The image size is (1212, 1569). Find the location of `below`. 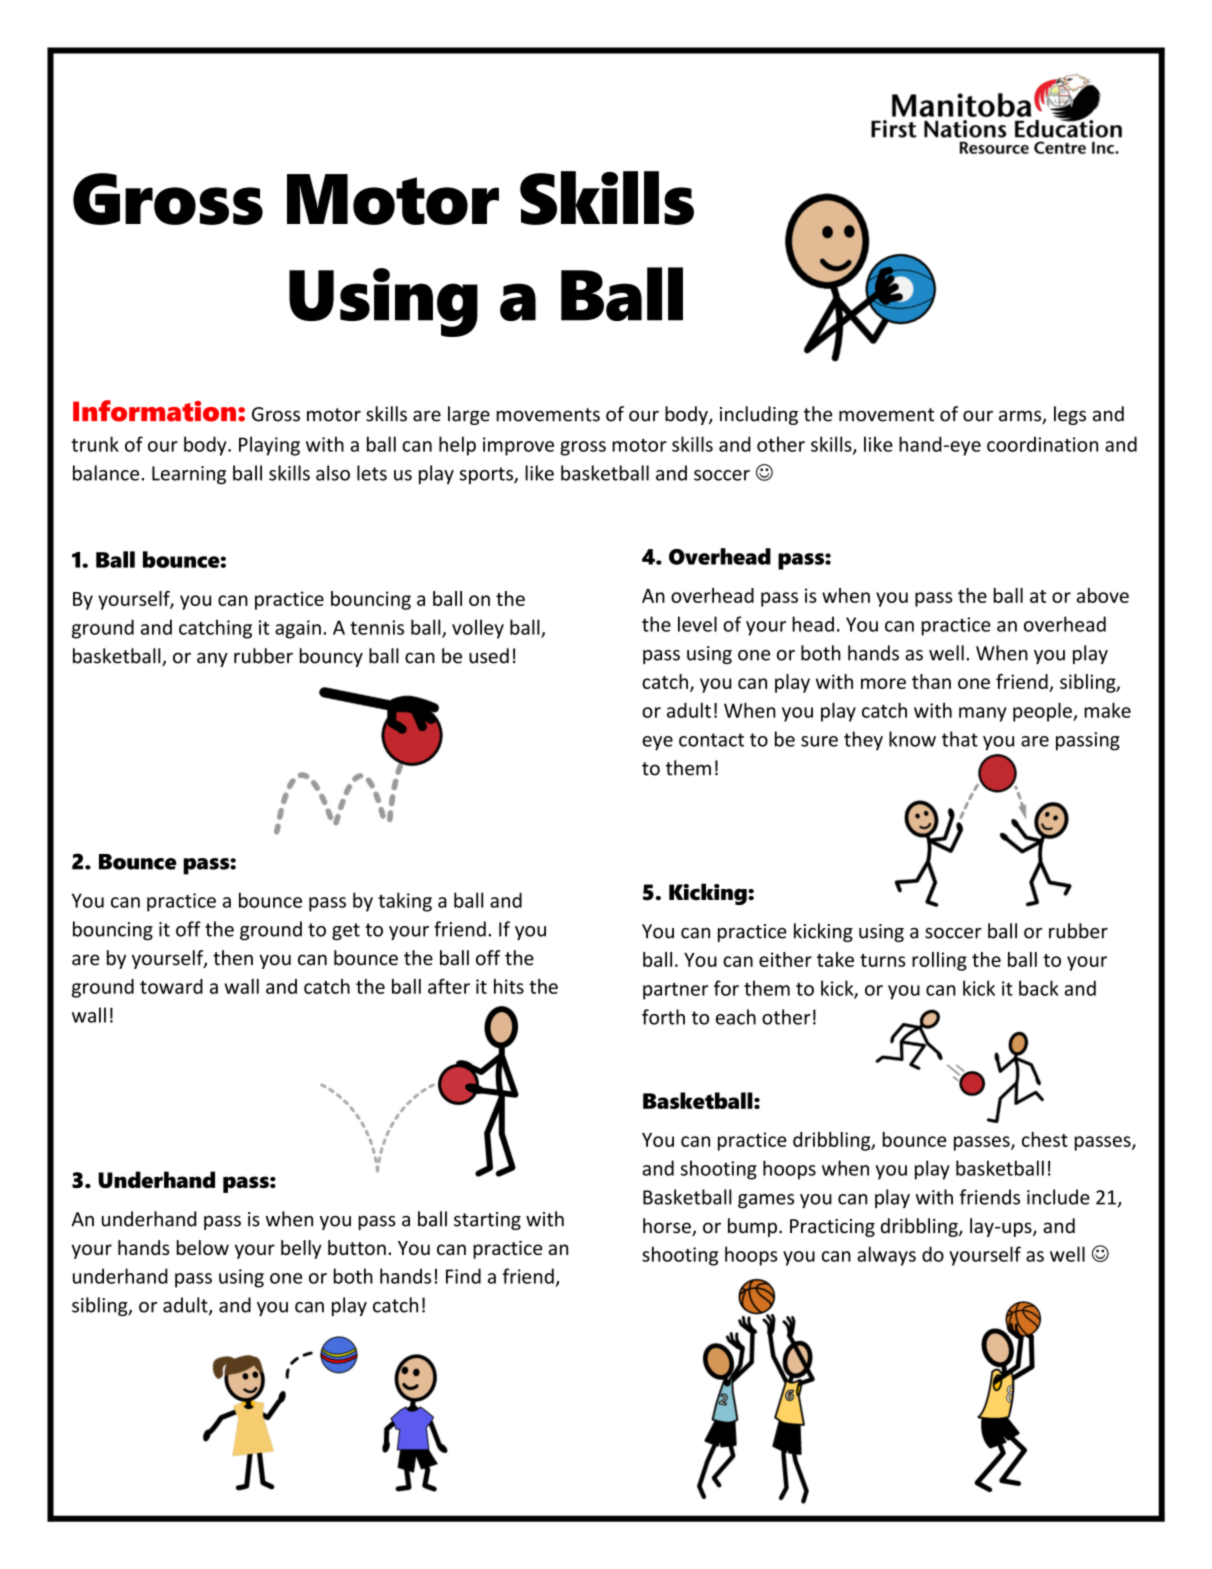

below is located at coordinates (203, 1247).
